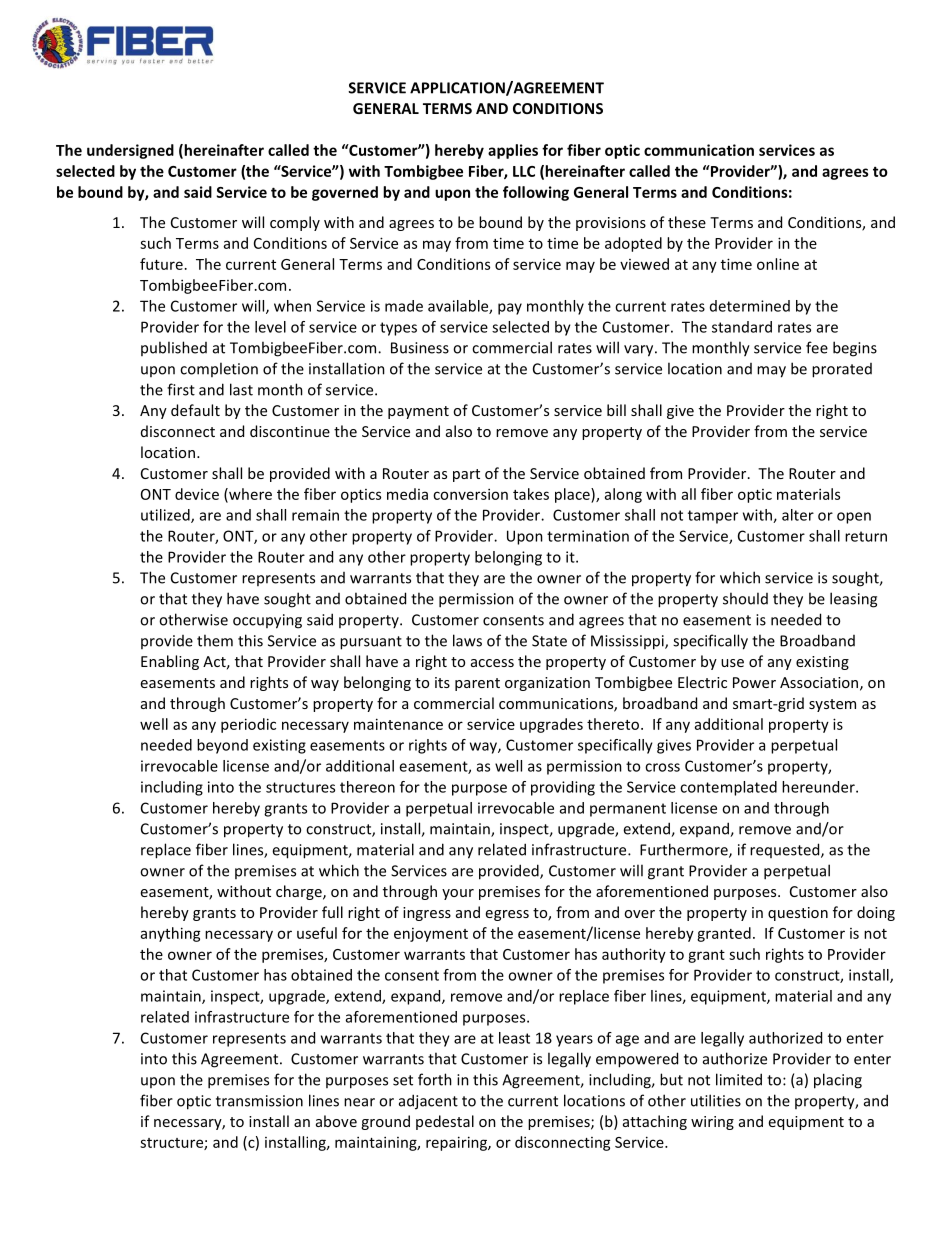 This page has height=1233, width=952. I want to click on these, so click(687, 222).
